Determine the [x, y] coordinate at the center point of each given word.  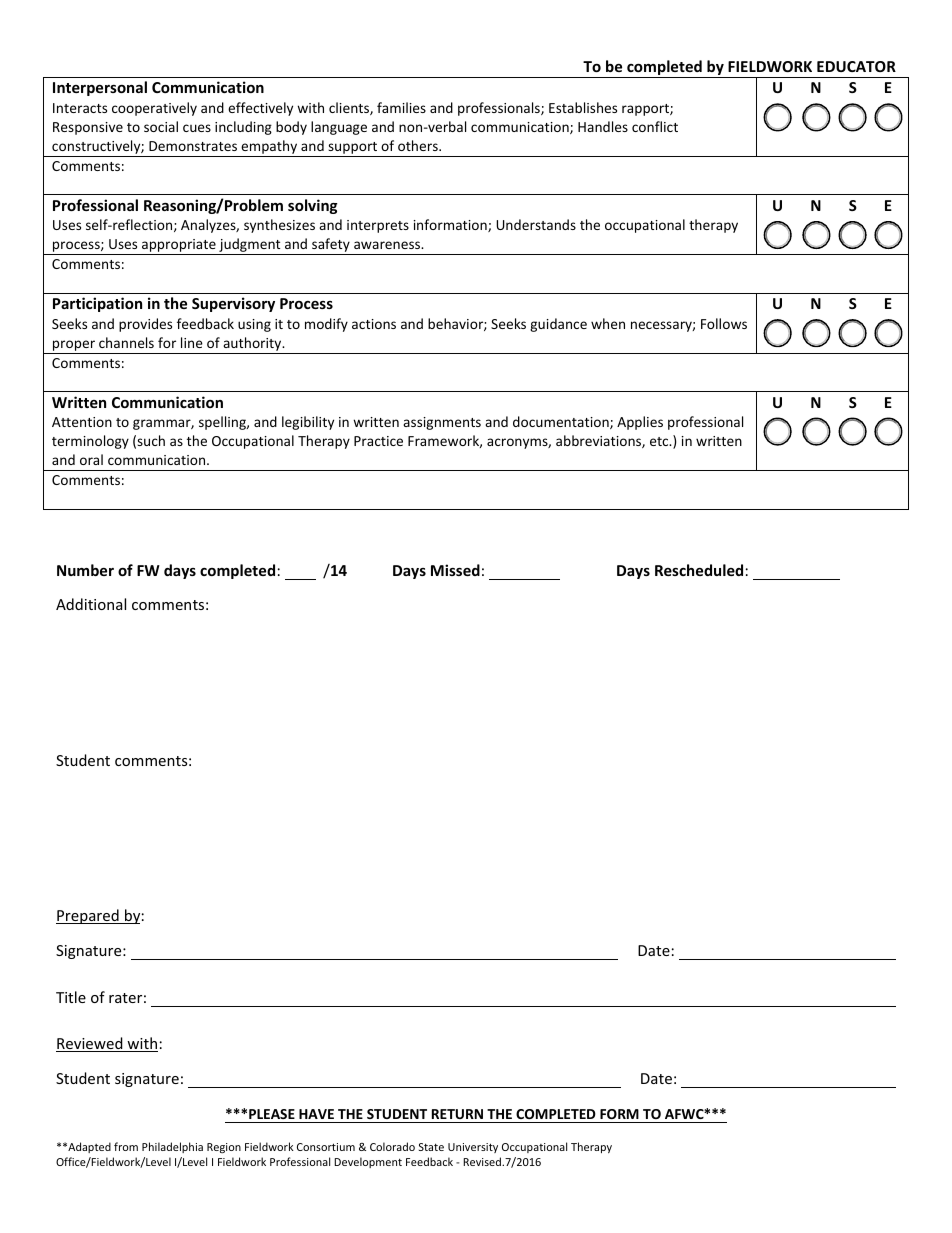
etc [660, 441]
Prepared [88, 916]
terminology [90, 442]
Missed [455, 570]
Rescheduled [699, 570]
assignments [442, 423]
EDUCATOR [856, 66]
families [401, 107]
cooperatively [154, 109]
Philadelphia [172, 1147]
